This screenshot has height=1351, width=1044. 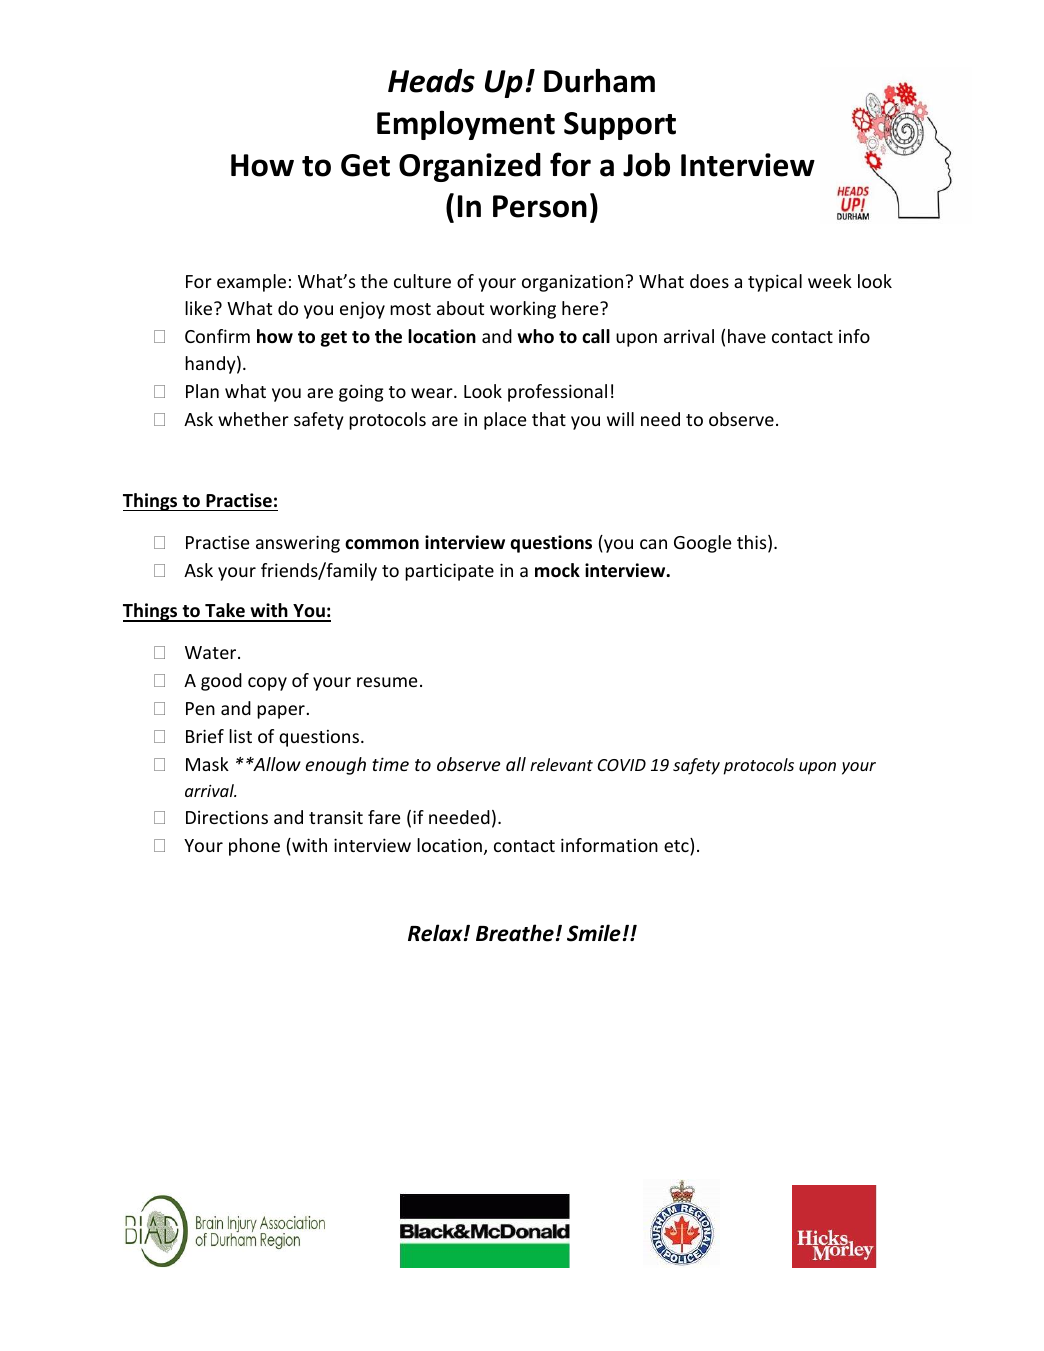 What do you see at coordinates (431, 81) in the screenshot?
I see `Heads` at bounding box center [431, 81].
